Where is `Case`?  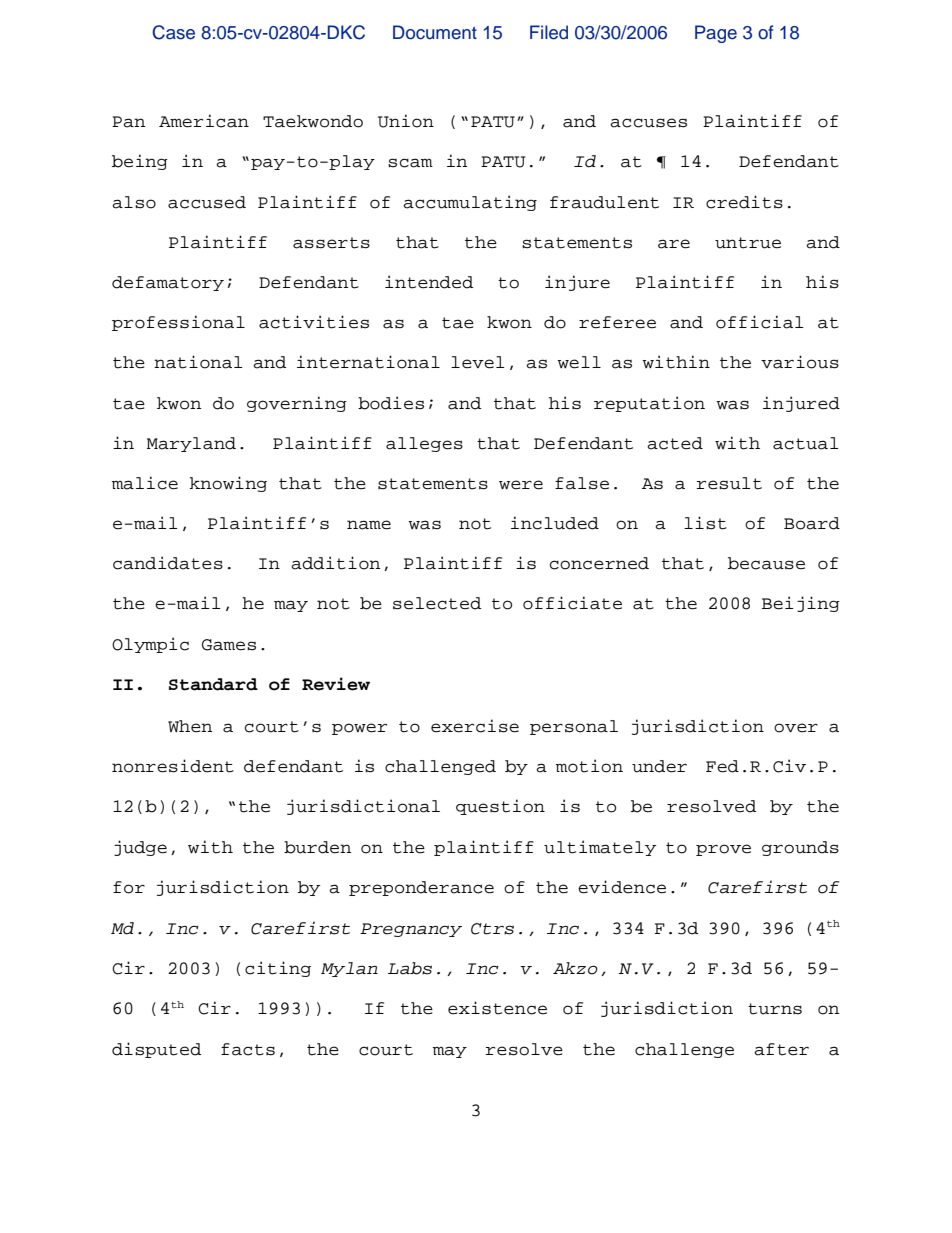
Case is located at coordinates (173, 32).
